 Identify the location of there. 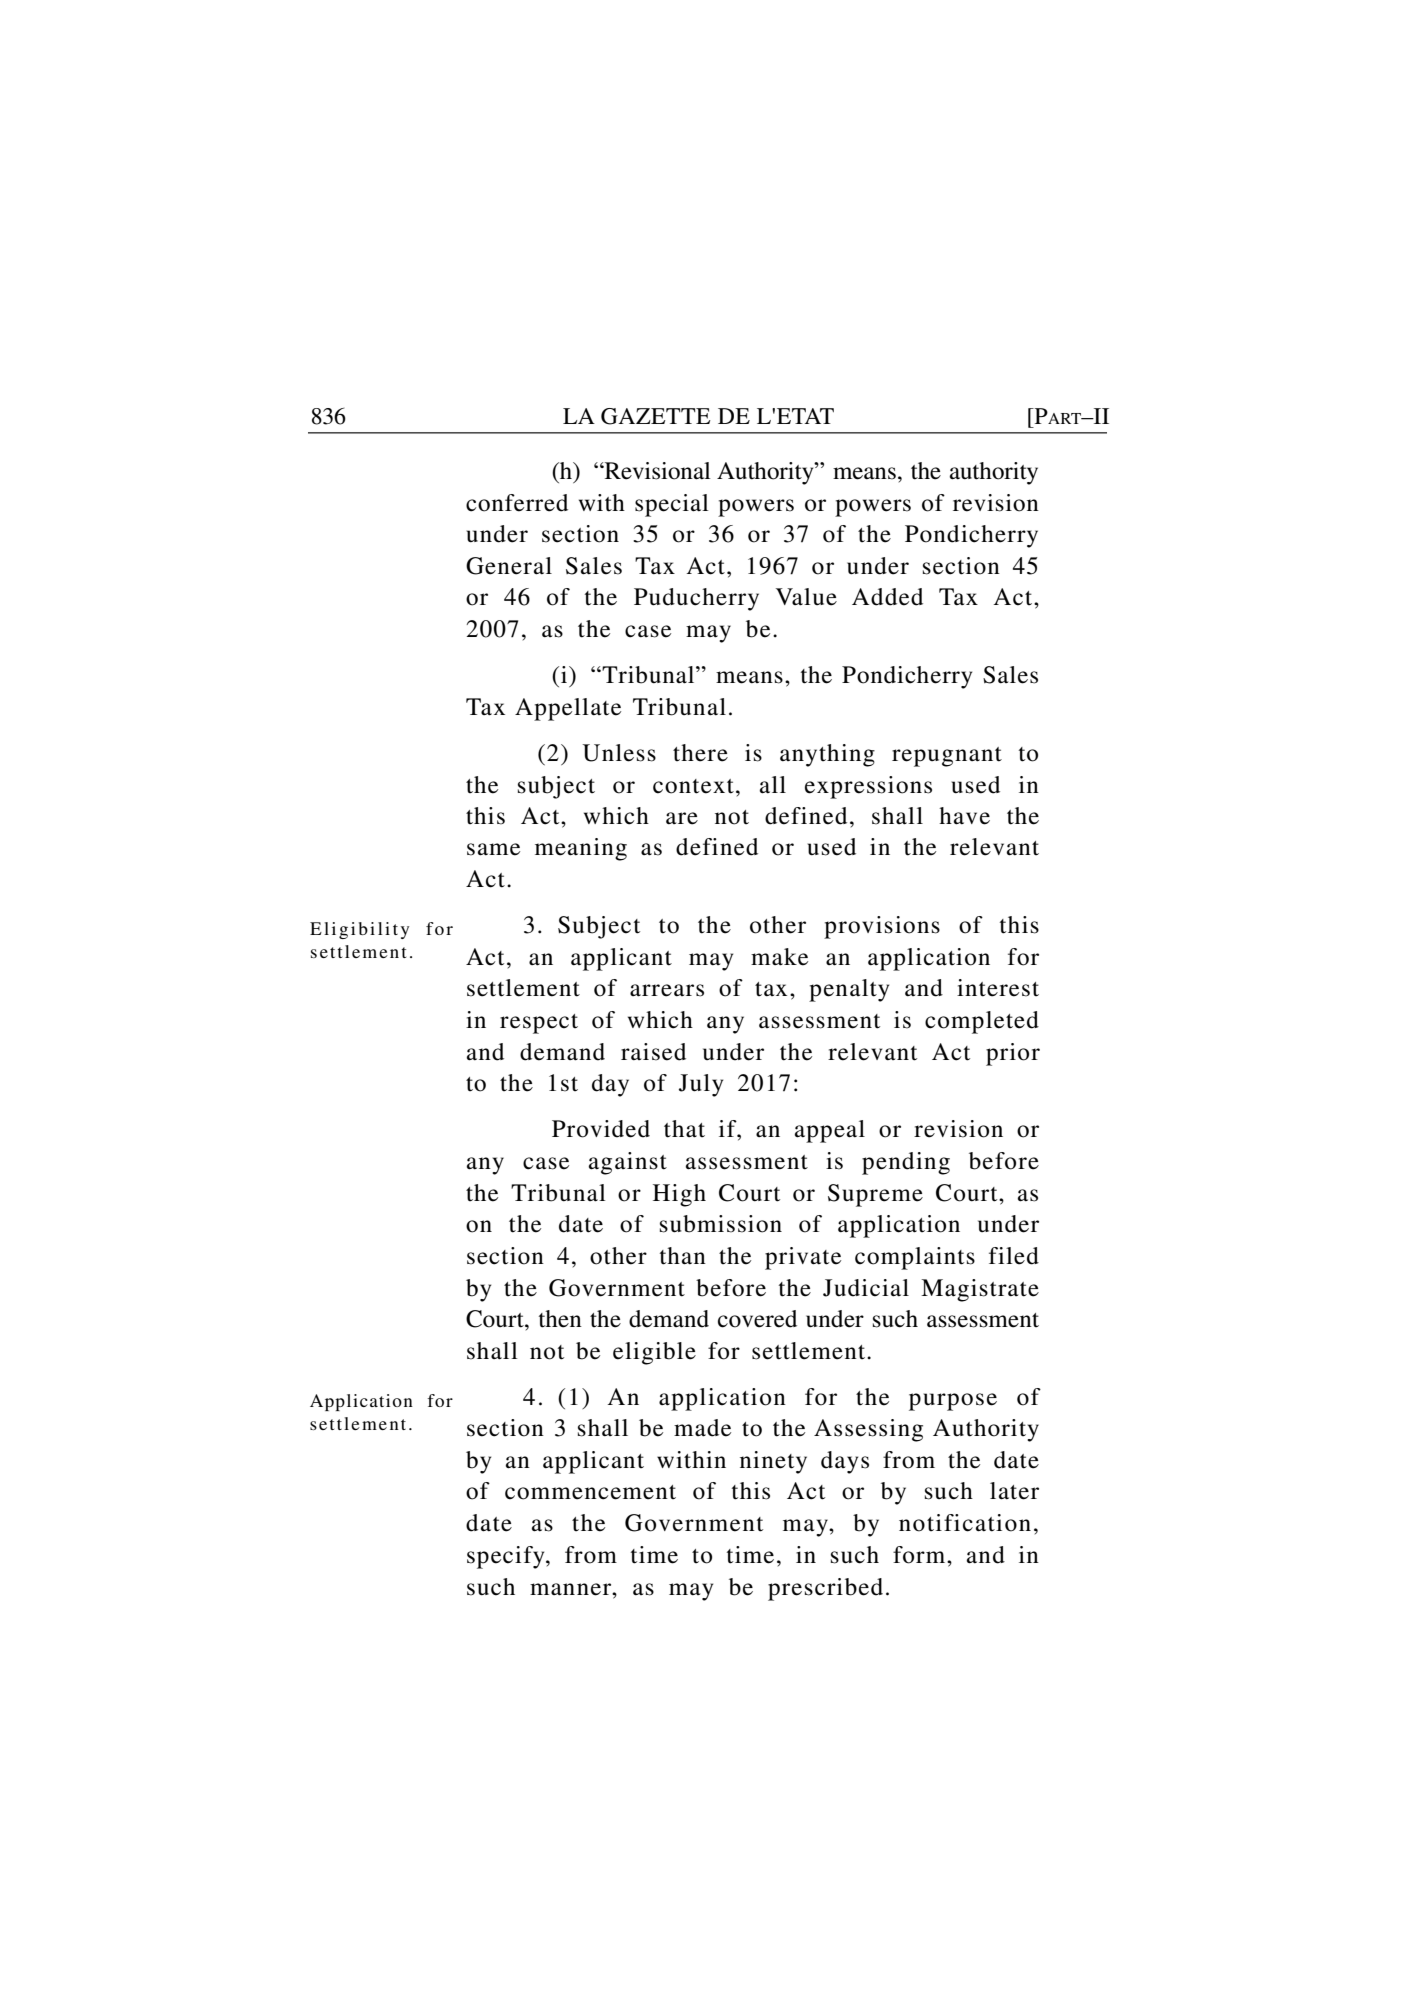
(700, 753).
